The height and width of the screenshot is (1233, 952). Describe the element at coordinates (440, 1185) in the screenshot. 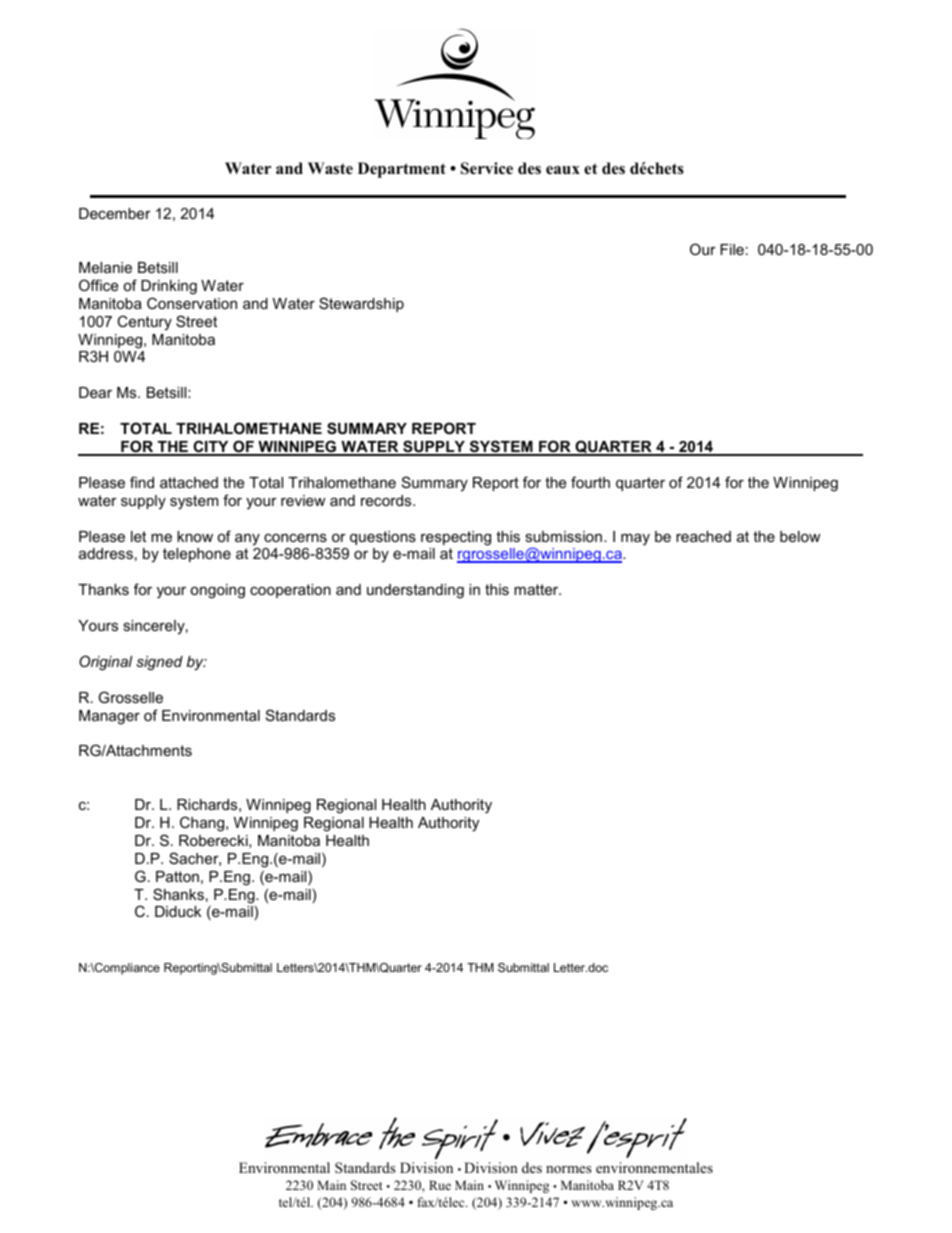

I see `Rue` at that location.
